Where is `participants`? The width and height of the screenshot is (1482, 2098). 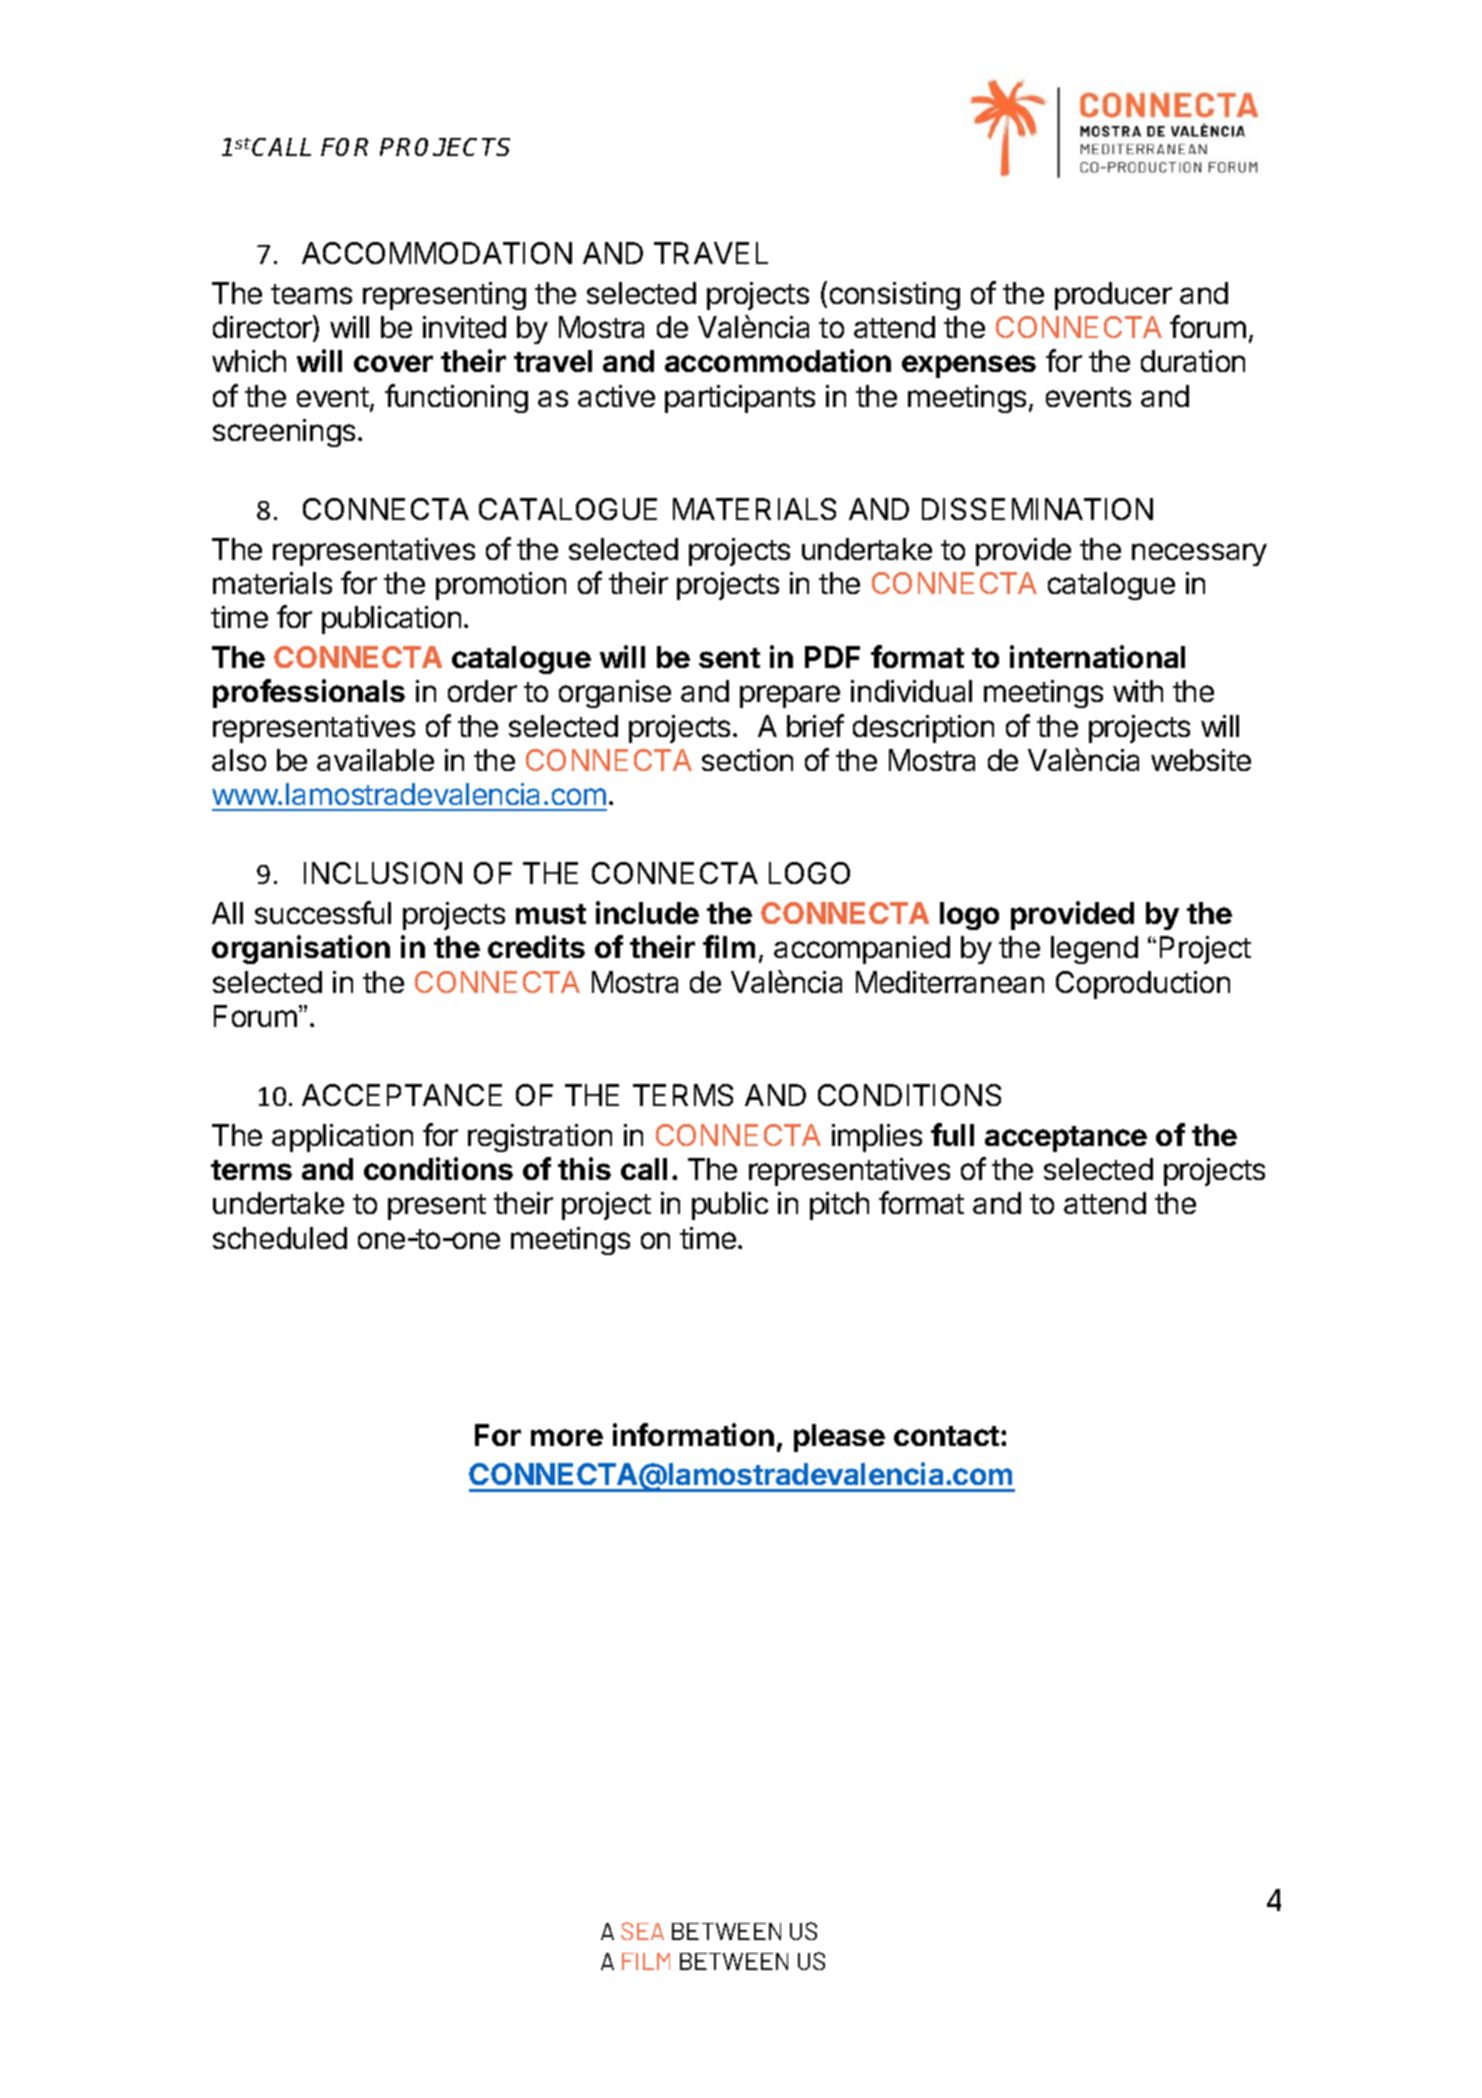
participants is located at coordinates (740, 399).
